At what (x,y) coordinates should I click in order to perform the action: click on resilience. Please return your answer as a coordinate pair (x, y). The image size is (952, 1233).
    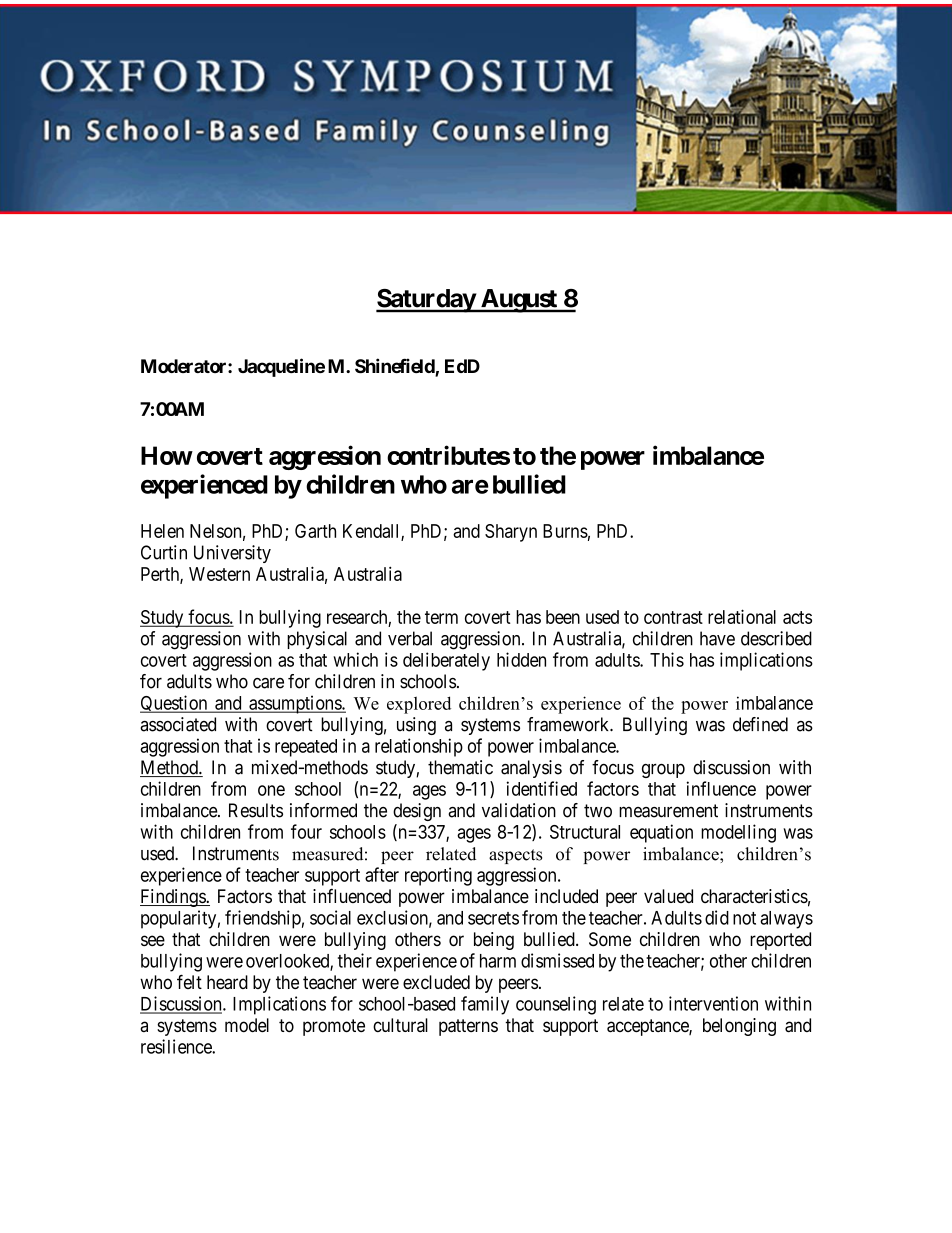
    Looking at the image, I should click on (177, 1046).
